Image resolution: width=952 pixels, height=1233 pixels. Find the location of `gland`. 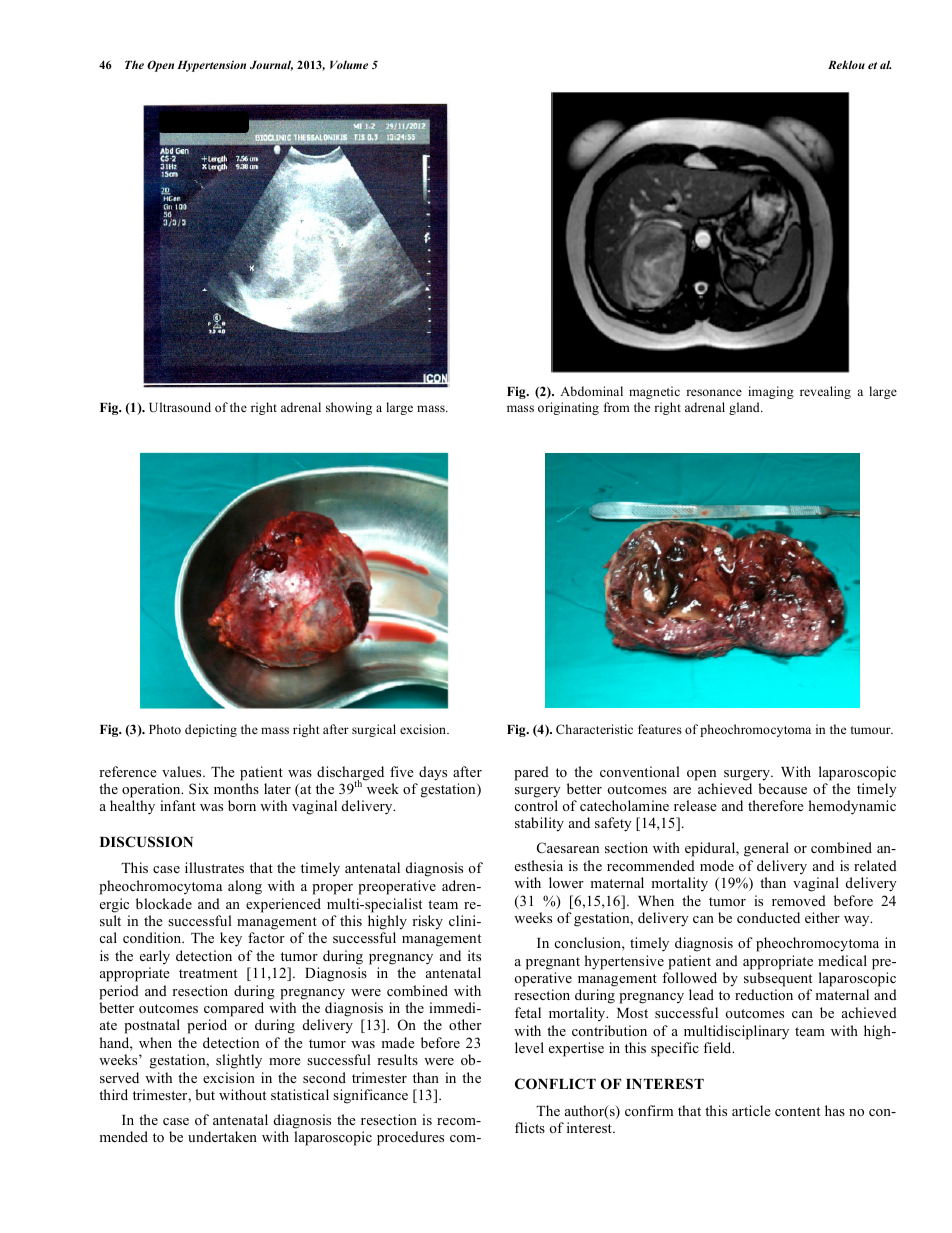

gland is located at coordinates (745, 408).
